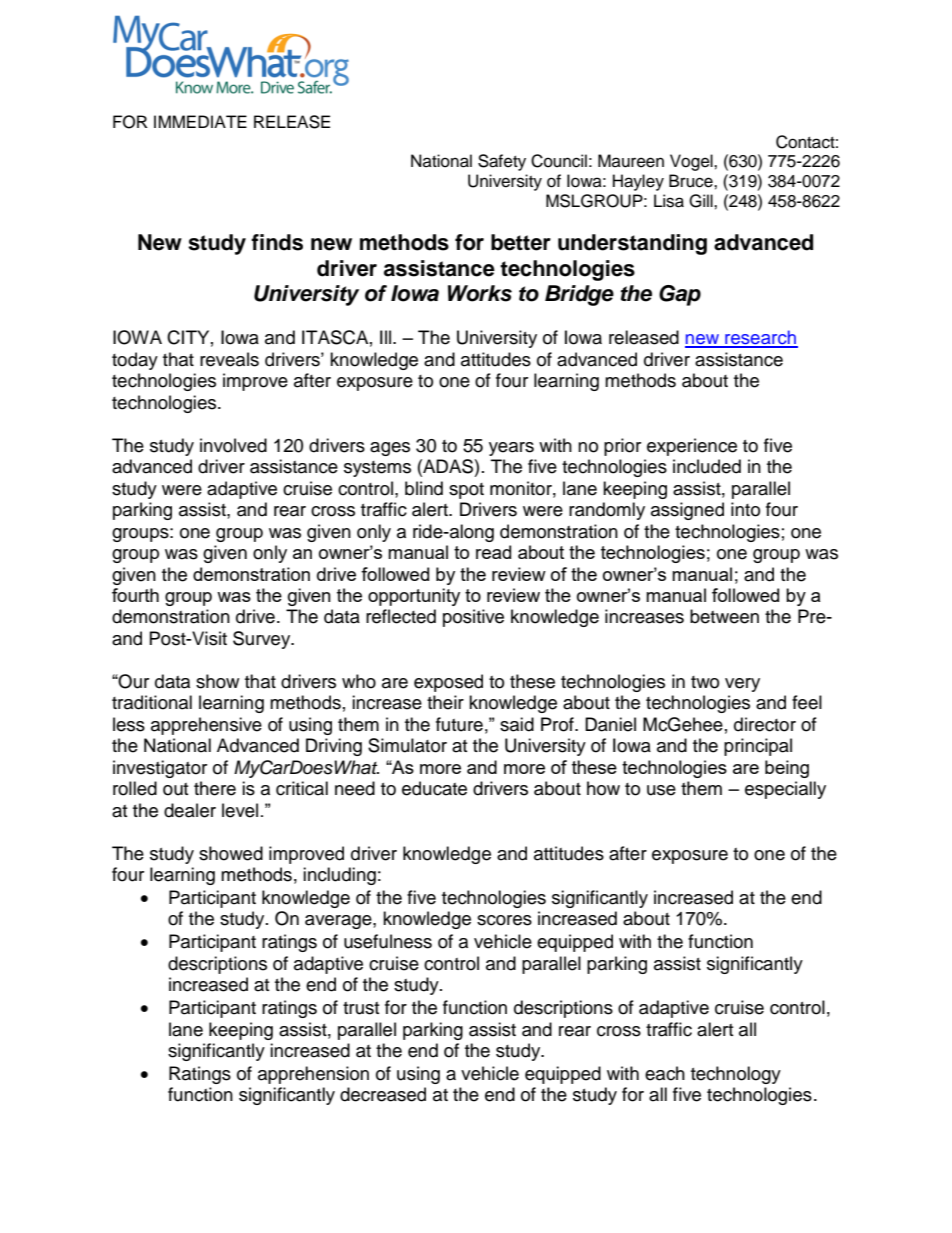 Image resolution: width=952 pixels, height=1233 pixels. Describe the element at coordinates (383, 1094) in the screenshot. I see `decreased` at that location.
